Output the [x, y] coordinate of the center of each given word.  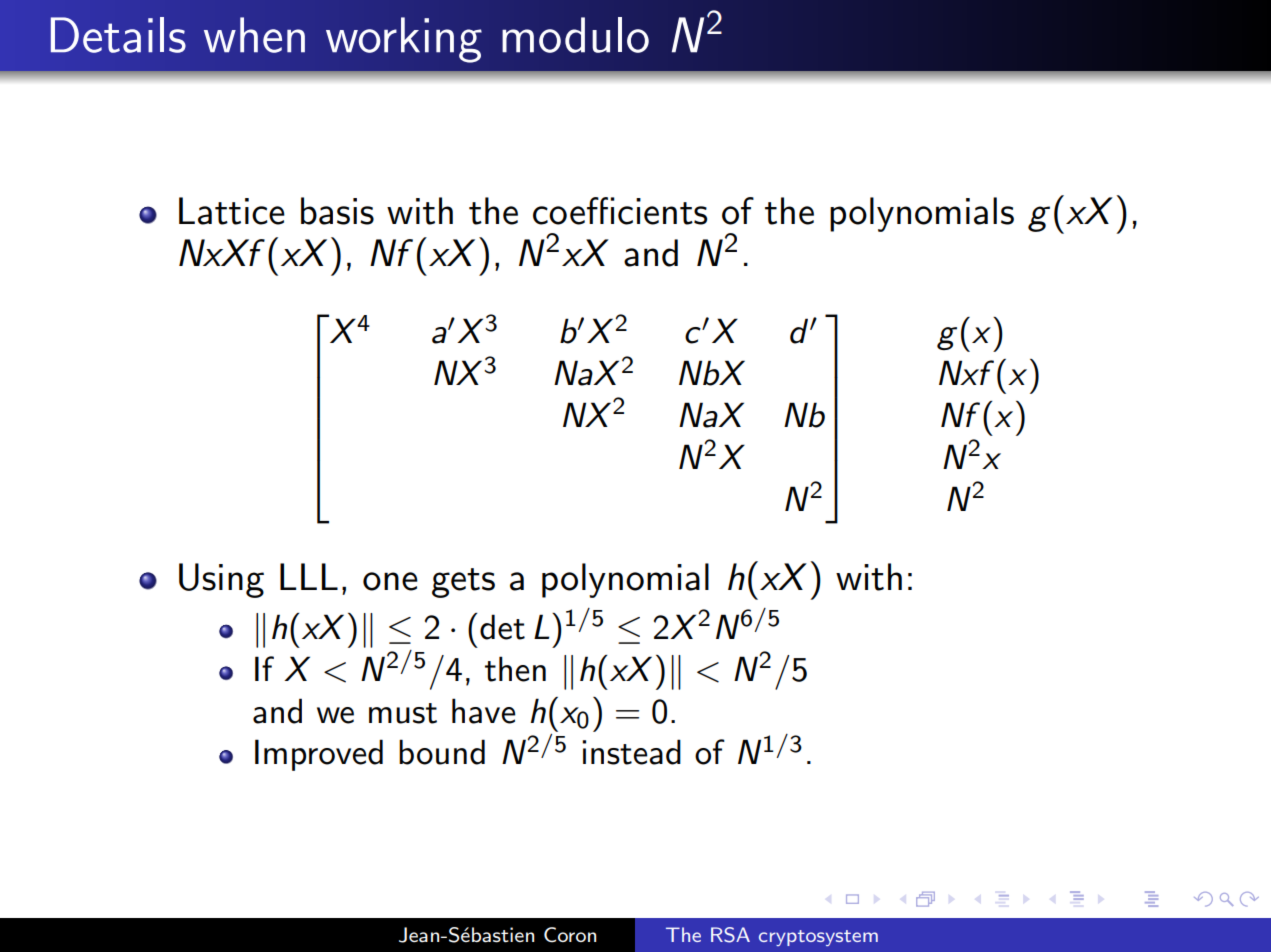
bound [442, 752]
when [254, 35]
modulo [575, 35]
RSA [730, 935]
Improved [319, 755]
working [404, 40]
